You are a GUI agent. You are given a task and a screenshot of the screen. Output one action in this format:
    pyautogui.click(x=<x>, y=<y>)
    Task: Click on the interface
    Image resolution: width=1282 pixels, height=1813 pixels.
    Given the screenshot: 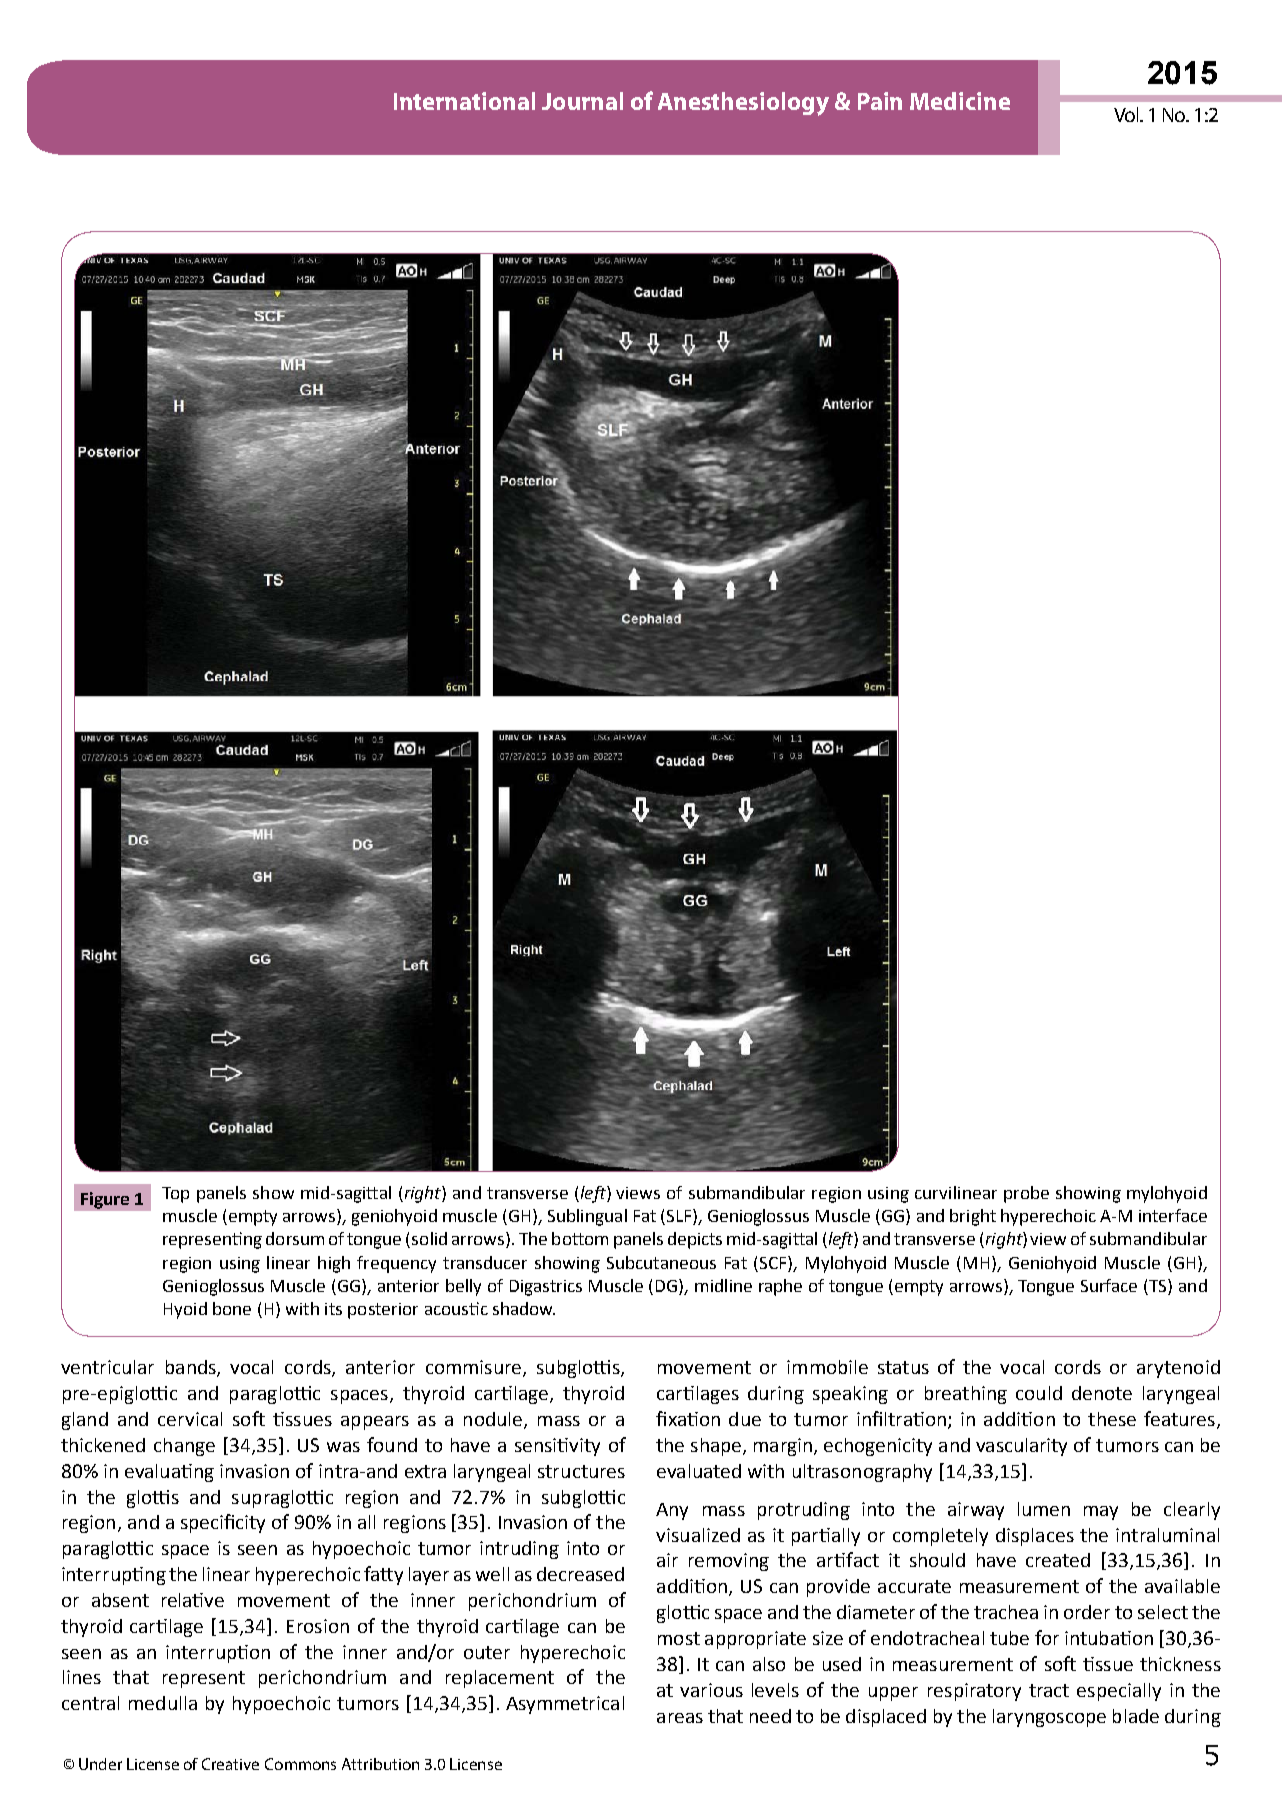 What is the action you would take?
    pyautogui.click(x=1173, y=1215)
